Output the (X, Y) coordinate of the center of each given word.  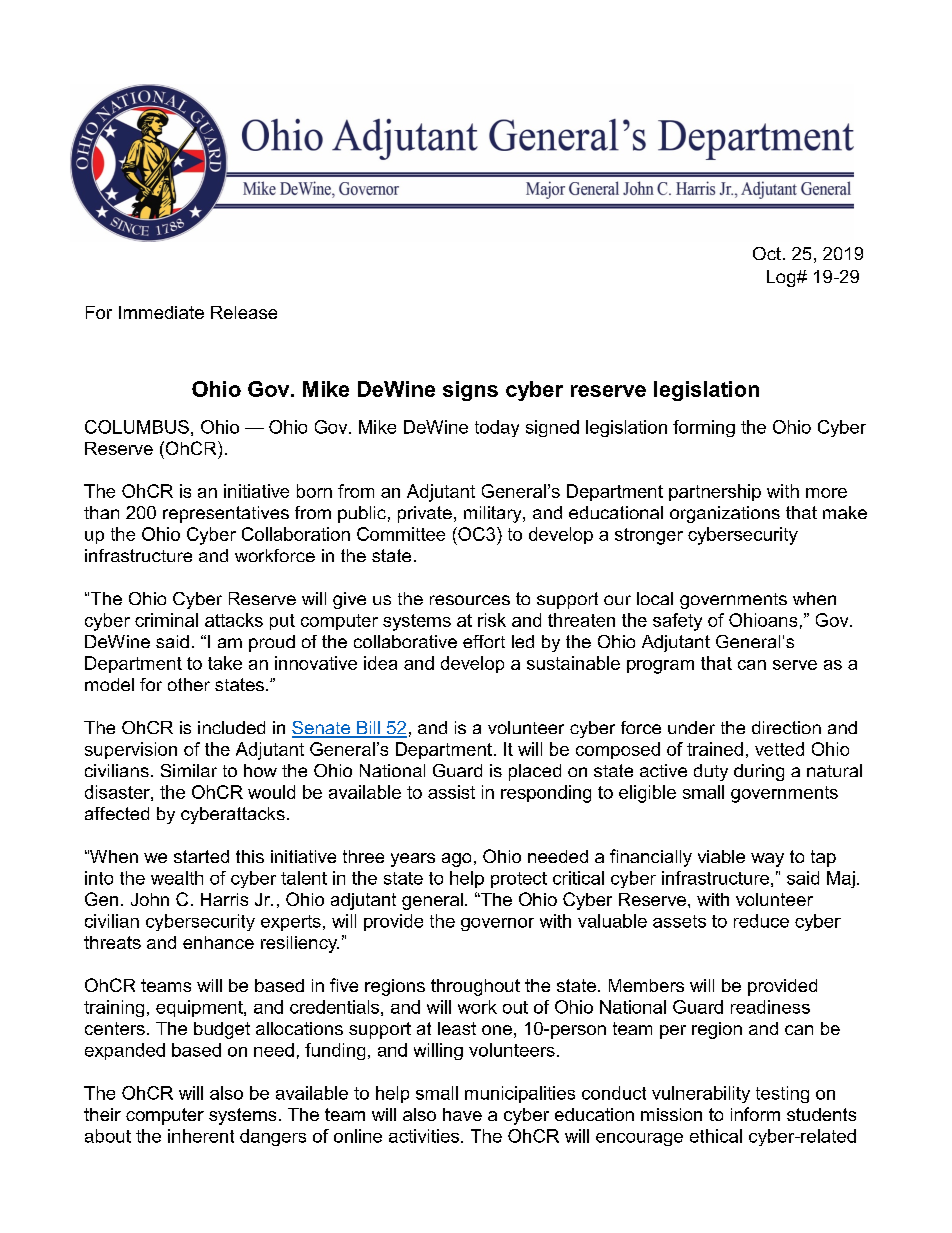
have (462, 1114)
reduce (761, 921)
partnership (715, 492)
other (189, 684)
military (494, 514)
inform (755, 1114)
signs (470, 391)
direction (786, 727)
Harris (224, 899)
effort (484, 641)
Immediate (161, 312)
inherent (201, 1136)
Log (782, 278)
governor (497, 924)
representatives (226, 514)
